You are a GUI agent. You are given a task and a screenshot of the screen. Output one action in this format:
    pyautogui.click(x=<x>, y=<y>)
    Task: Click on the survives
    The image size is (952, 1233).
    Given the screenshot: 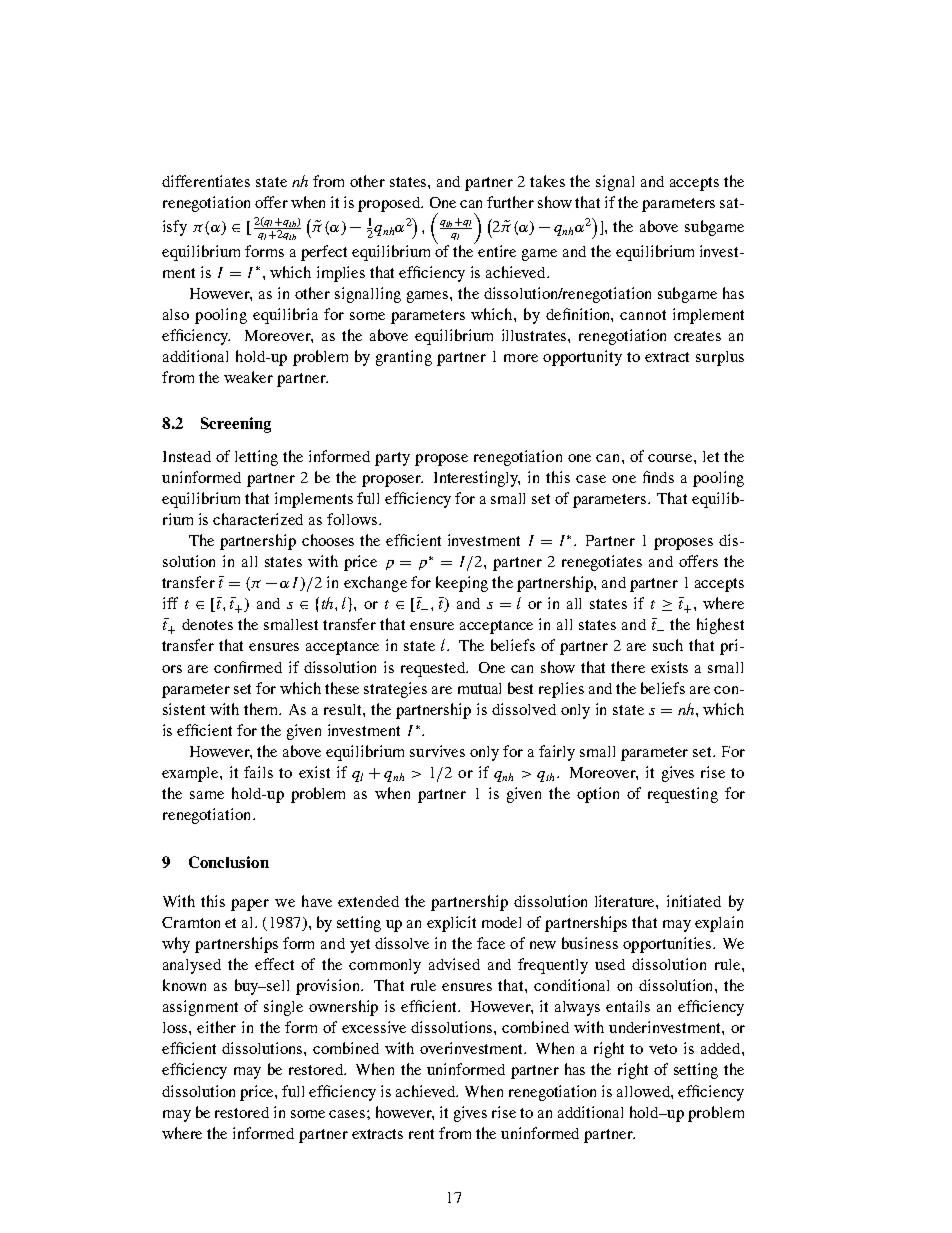 What is the action you would take?
    pyautogui.click(x=437, y=751)
